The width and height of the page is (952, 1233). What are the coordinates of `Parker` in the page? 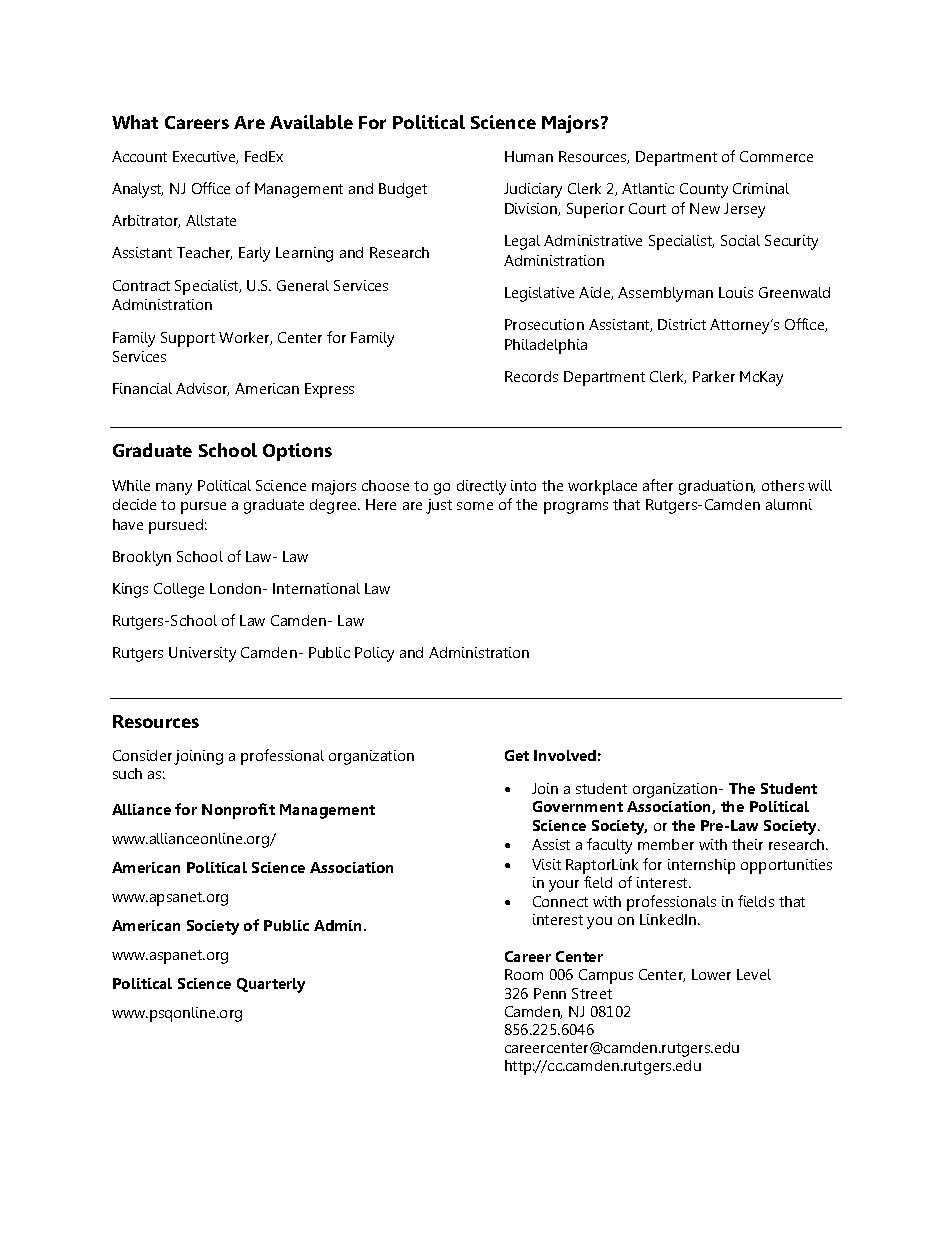 It's located at (714, 376).
